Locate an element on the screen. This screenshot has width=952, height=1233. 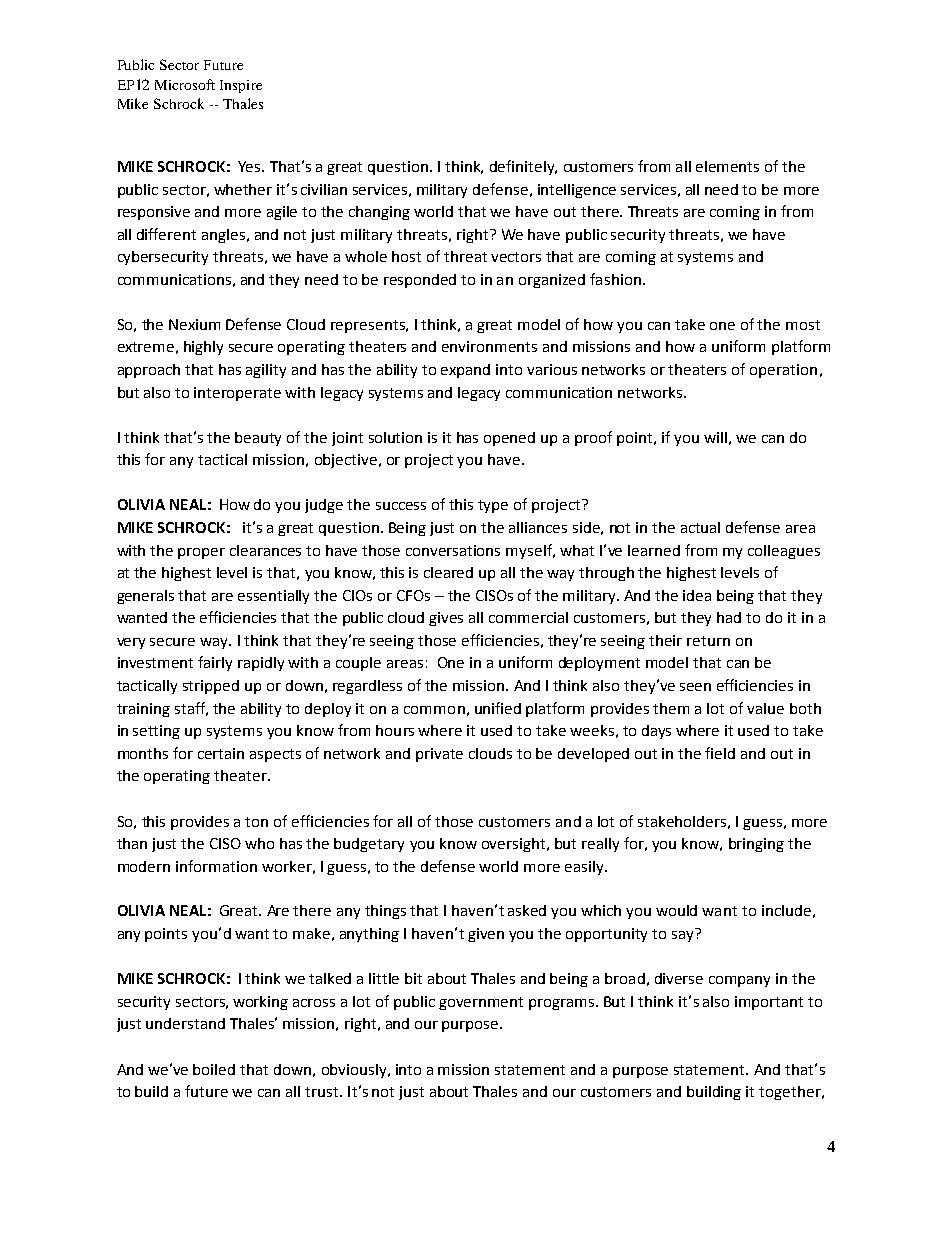
boiled is located at coordinates (214, 1069).
